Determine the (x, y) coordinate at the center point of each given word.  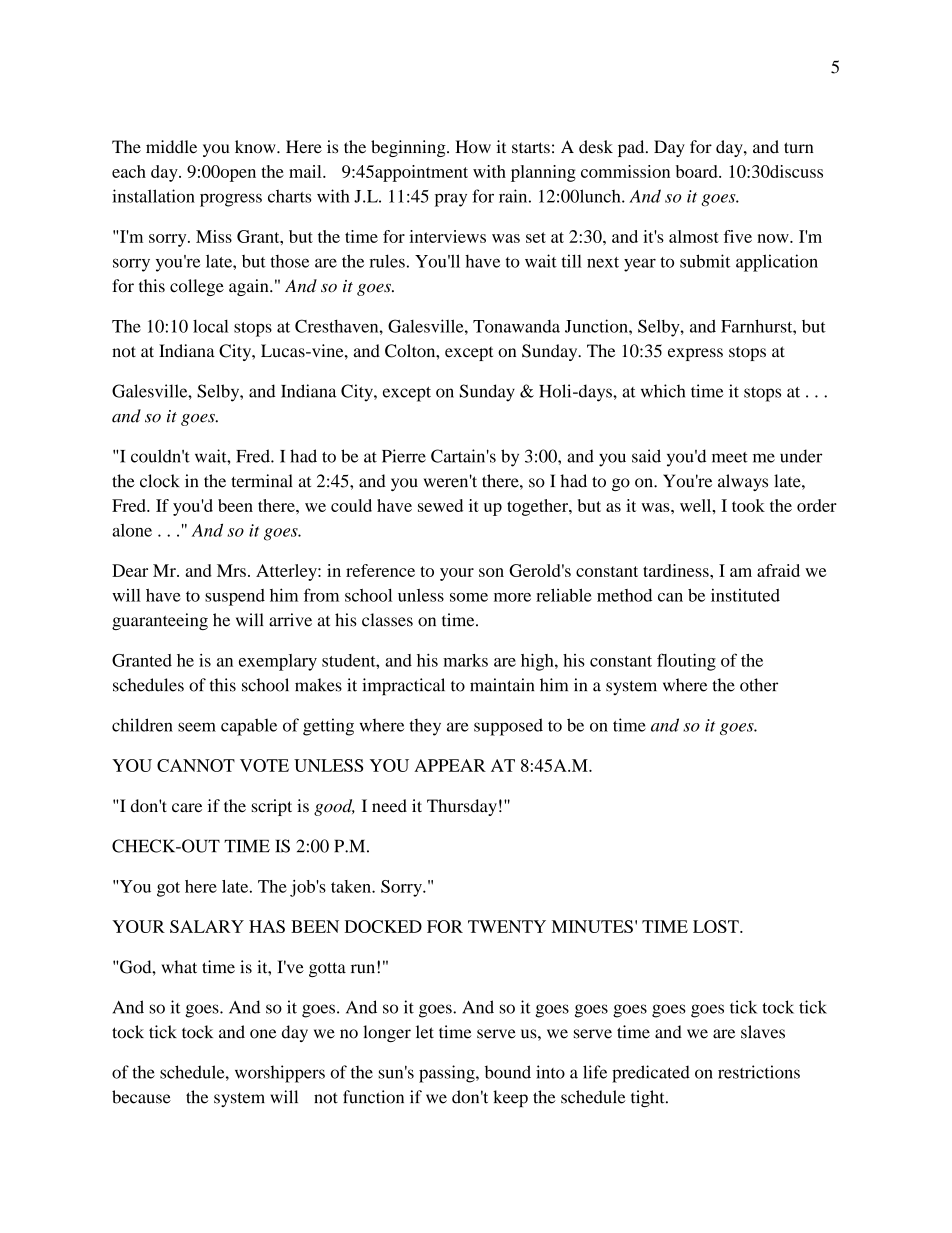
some (469, 597)
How (473, 147)
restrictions (759, 1072)
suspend (235, 597)
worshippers (280, 1074)
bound (508, 1072)
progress (231, 200)
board (698, 171)
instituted (745, 595)
